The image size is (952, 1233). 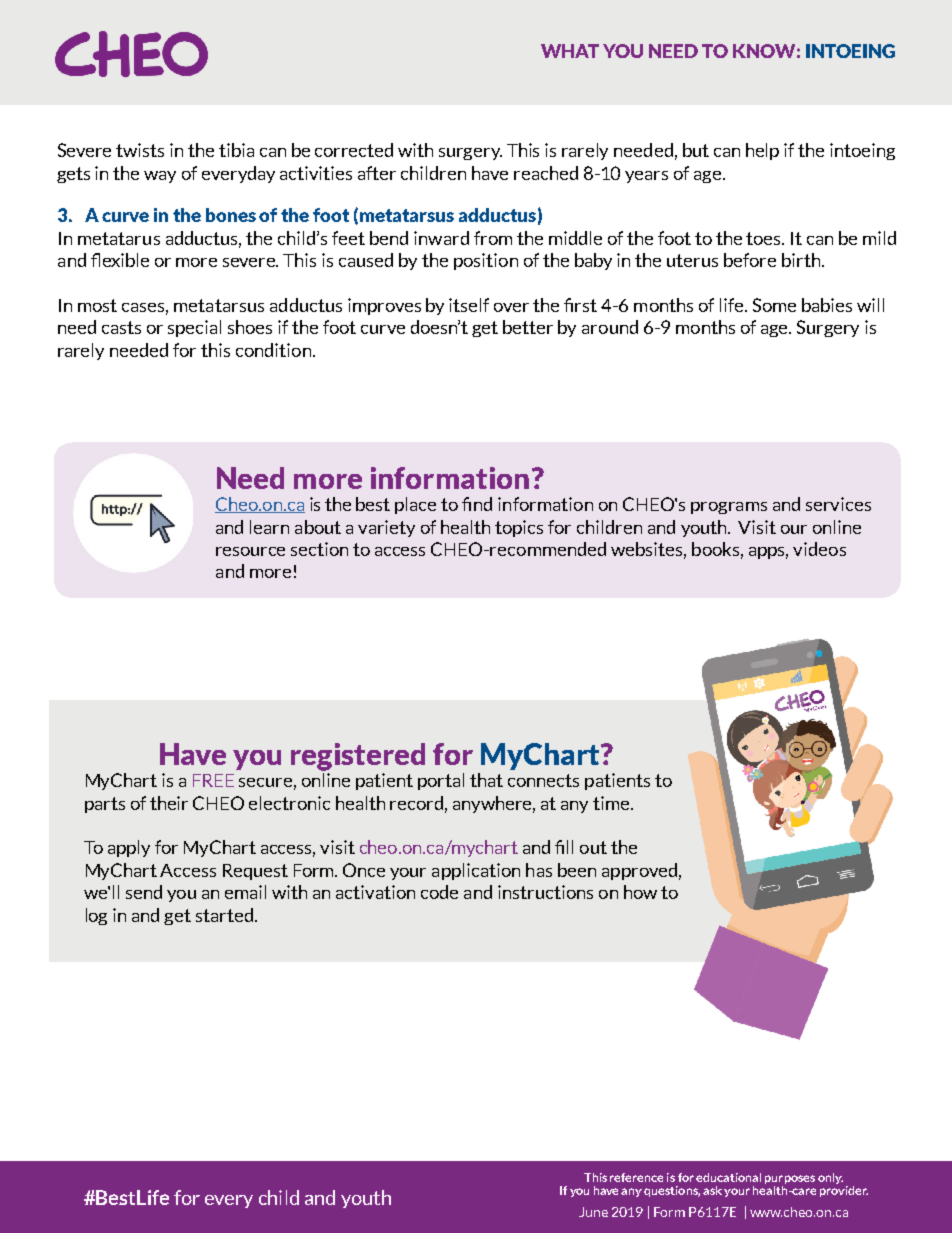 I want to click on purposes, so click(x=790, y=1181).
